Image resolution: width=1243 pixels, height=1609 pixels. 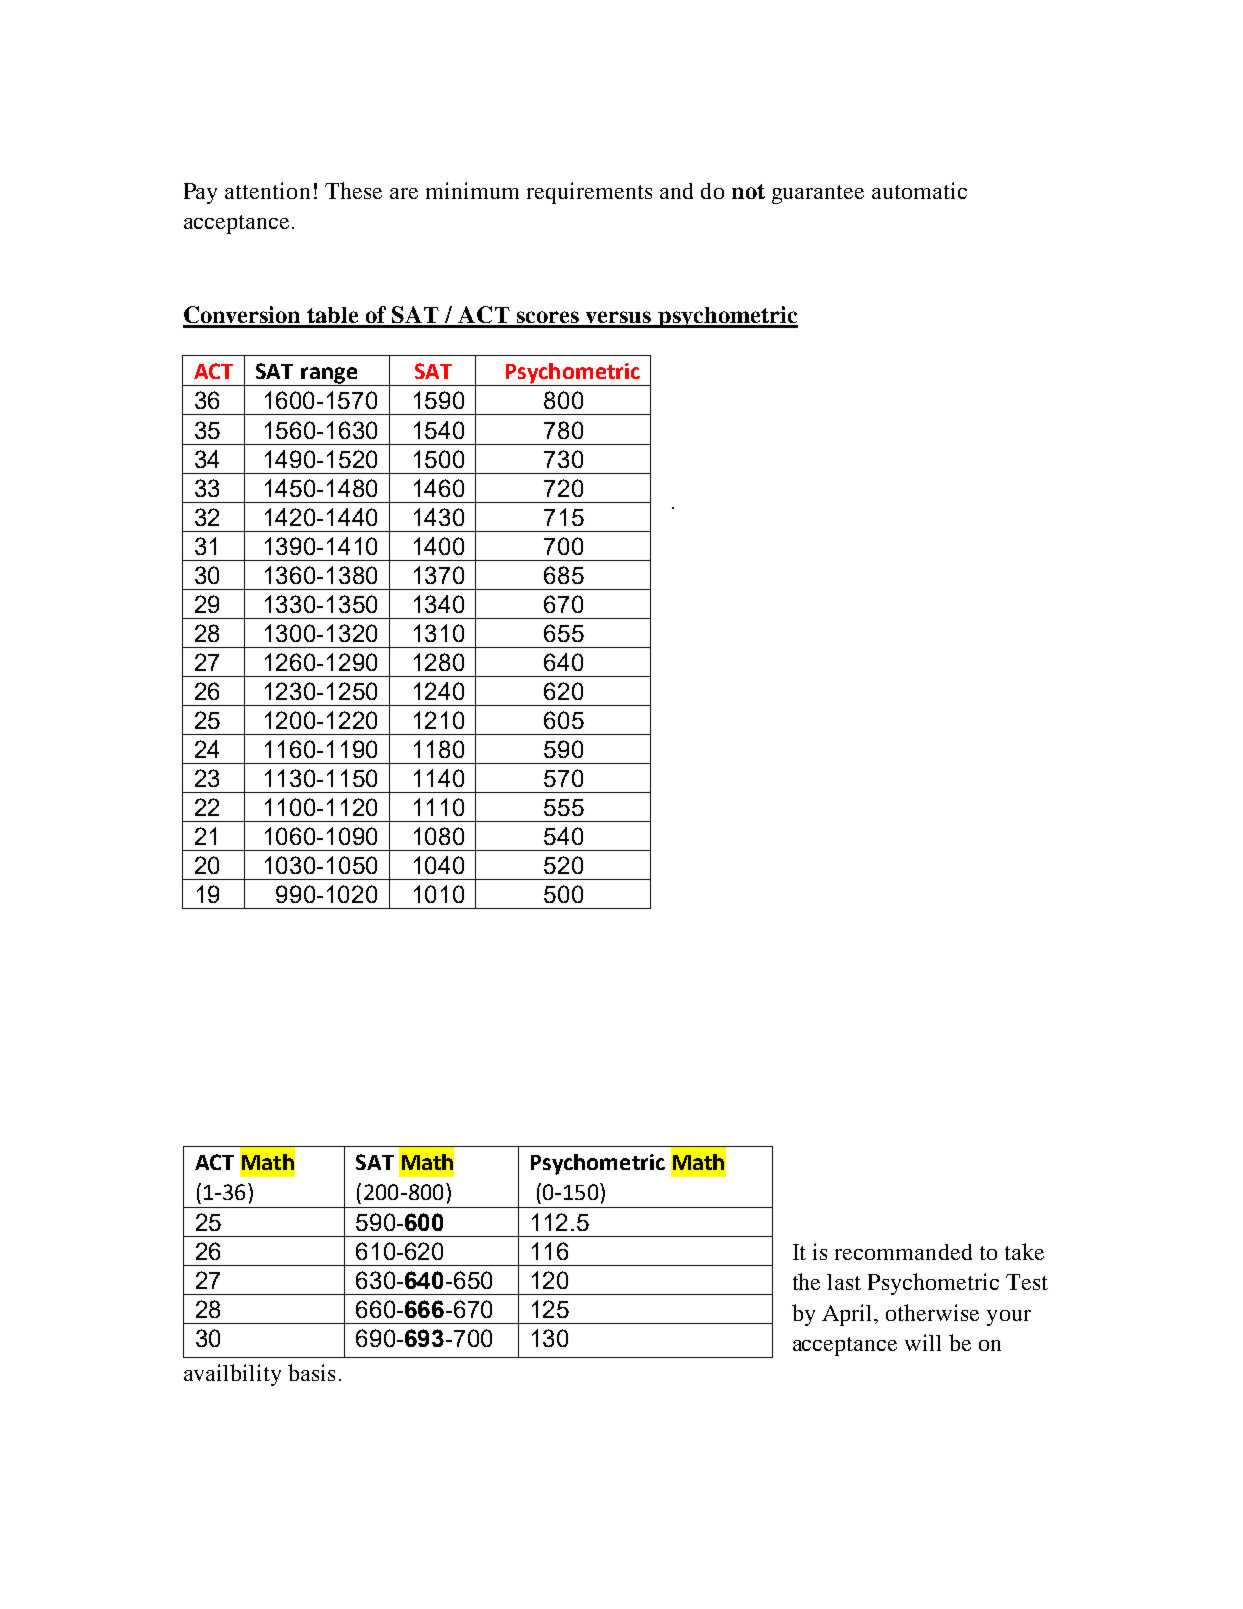 I want to click on automatic, so click(x=919, y=190).
